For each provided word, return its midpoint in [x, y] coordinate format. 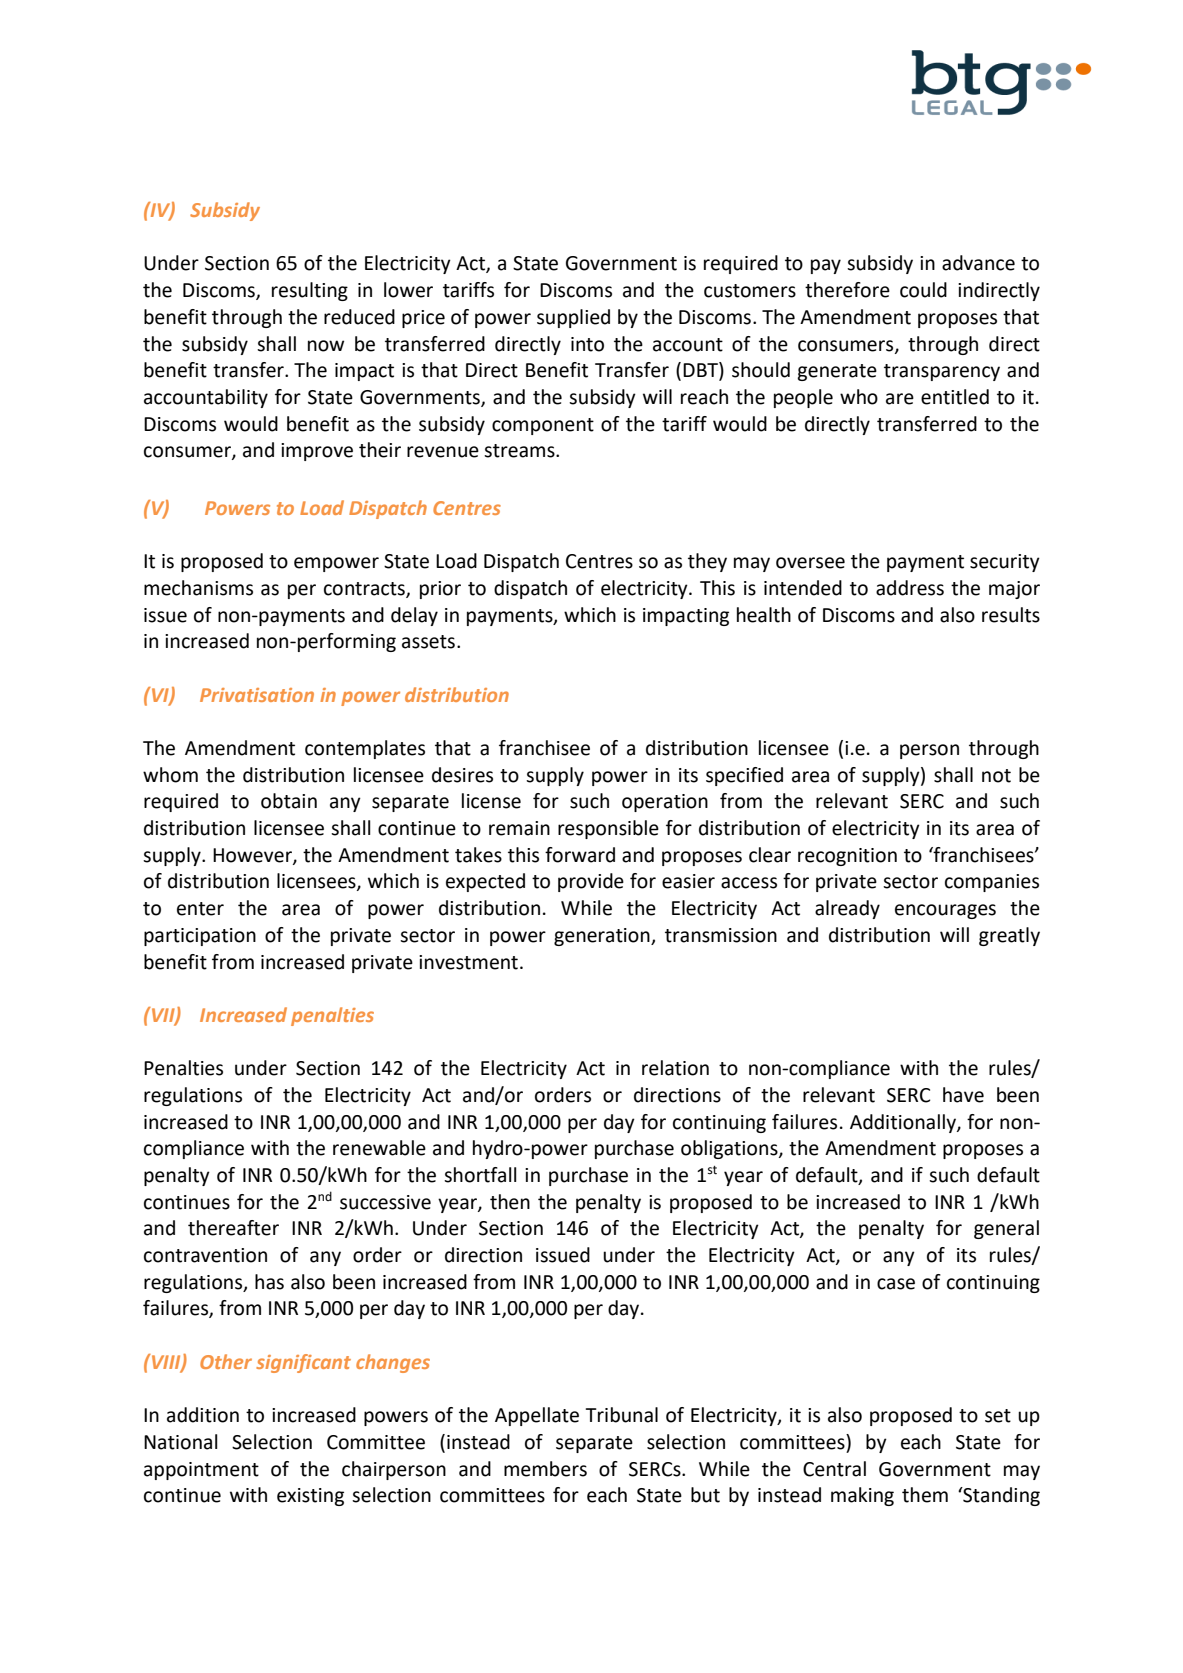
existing [310, 1497]
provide [591, 882]
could [923, 290]
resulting [310, 291]
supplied [573, 318]
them [925, 1495]
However [253, 856]
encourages [945, 911]
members [545, 1469]
